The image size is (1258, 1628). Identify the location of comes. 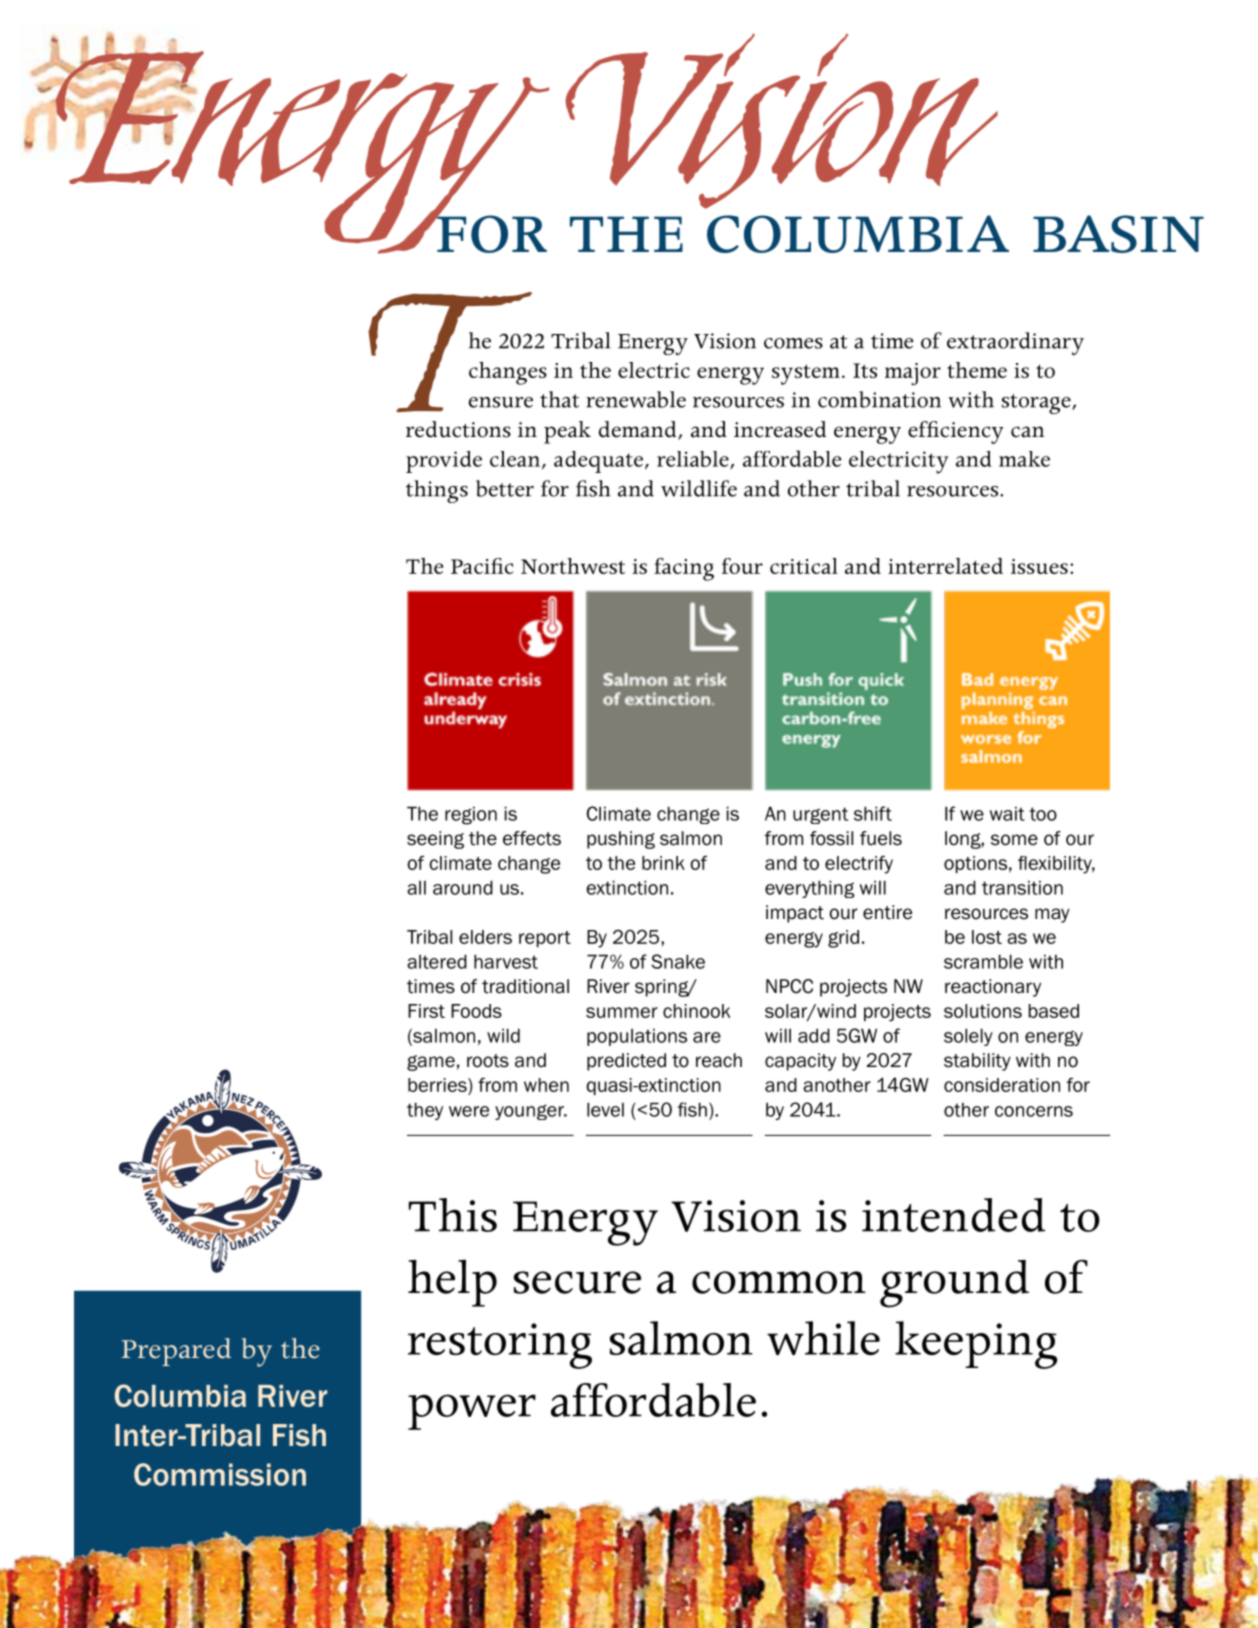
(793, 343).
